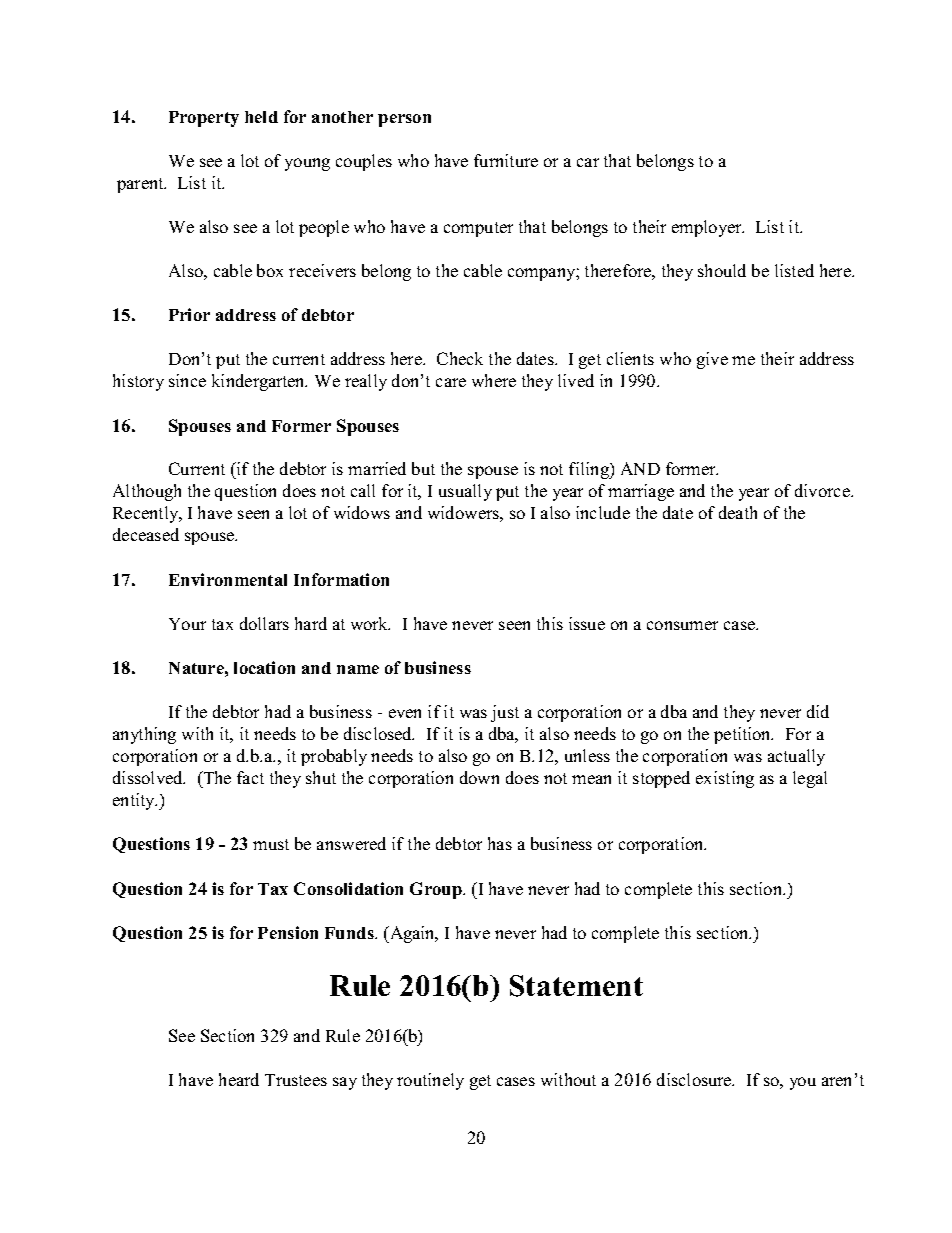 This screenshot has height=1233, width=952. What do you see at coordinates (228, 579) in the screenshot?
I see `Environmental` at bounding box center [228, 579].
